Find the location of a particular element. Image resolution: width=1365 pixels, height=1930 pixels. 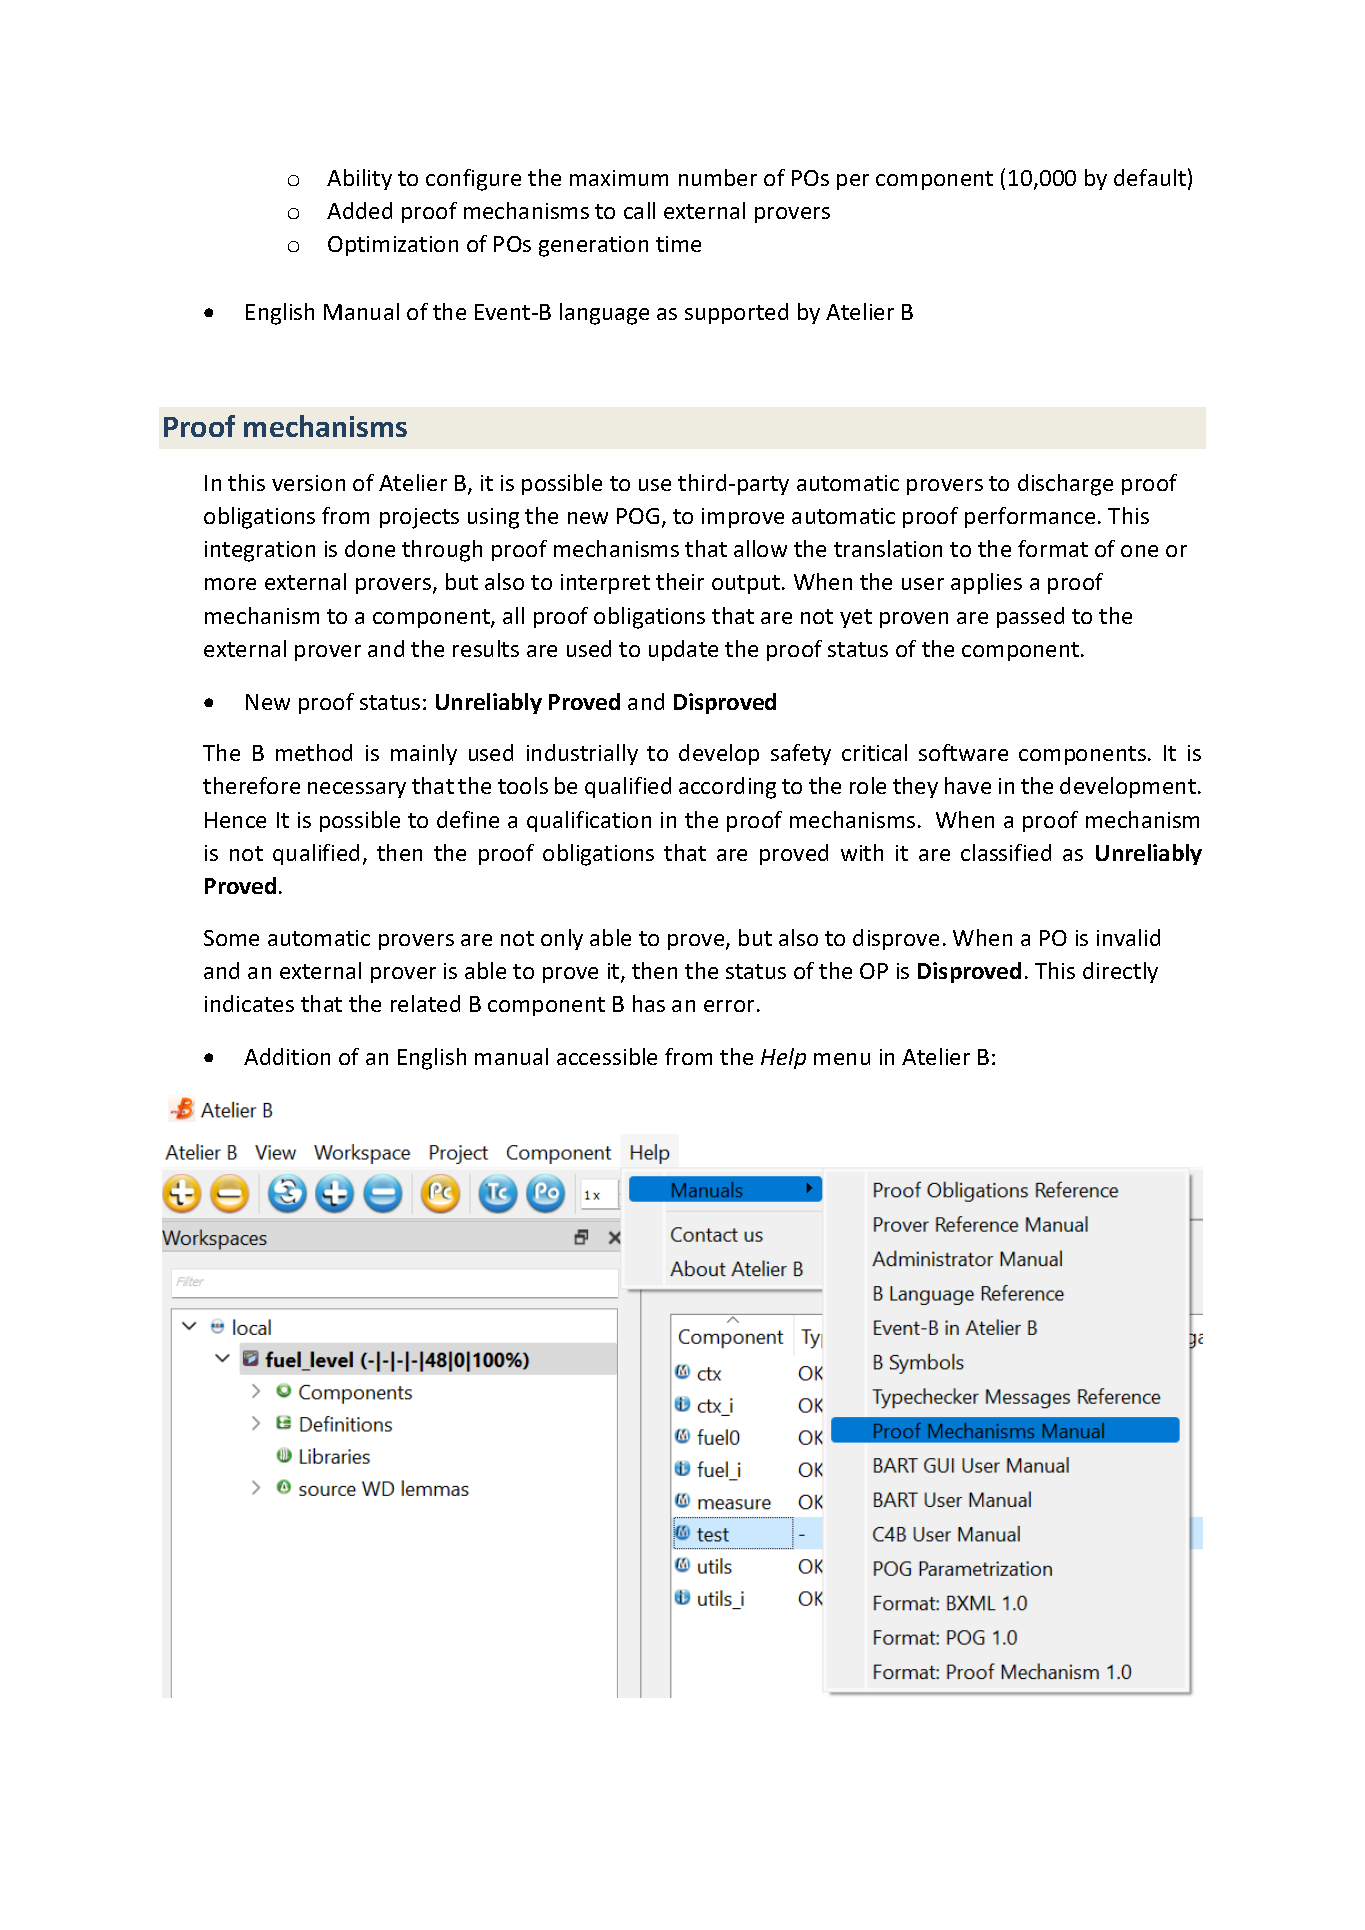

error is located at coordinates (729, 1006).
